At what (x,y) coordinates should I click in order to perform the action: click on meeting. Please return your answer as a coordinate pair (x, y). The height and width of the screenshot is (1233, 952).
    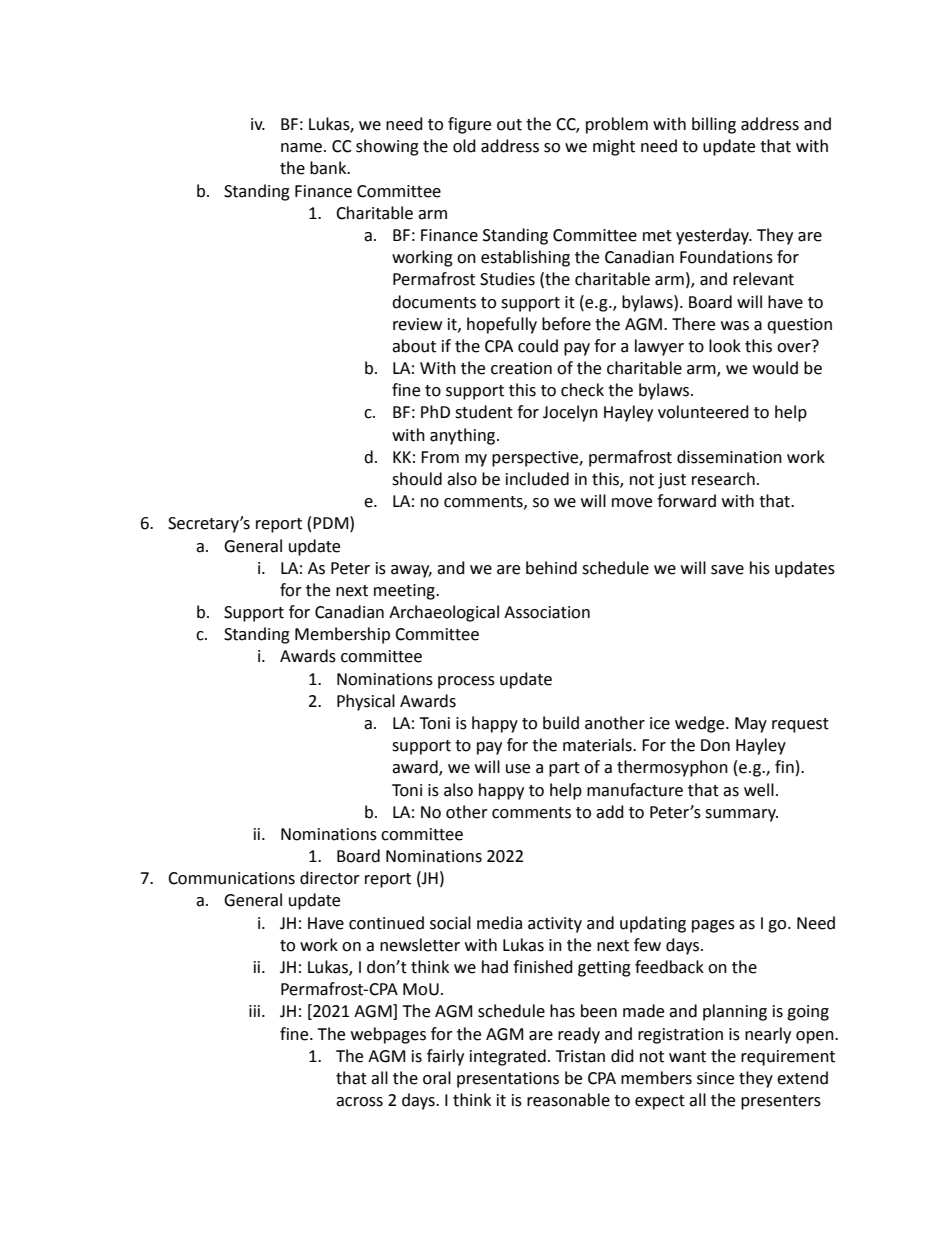
    Looking at the image, I should click on (405, 592).
